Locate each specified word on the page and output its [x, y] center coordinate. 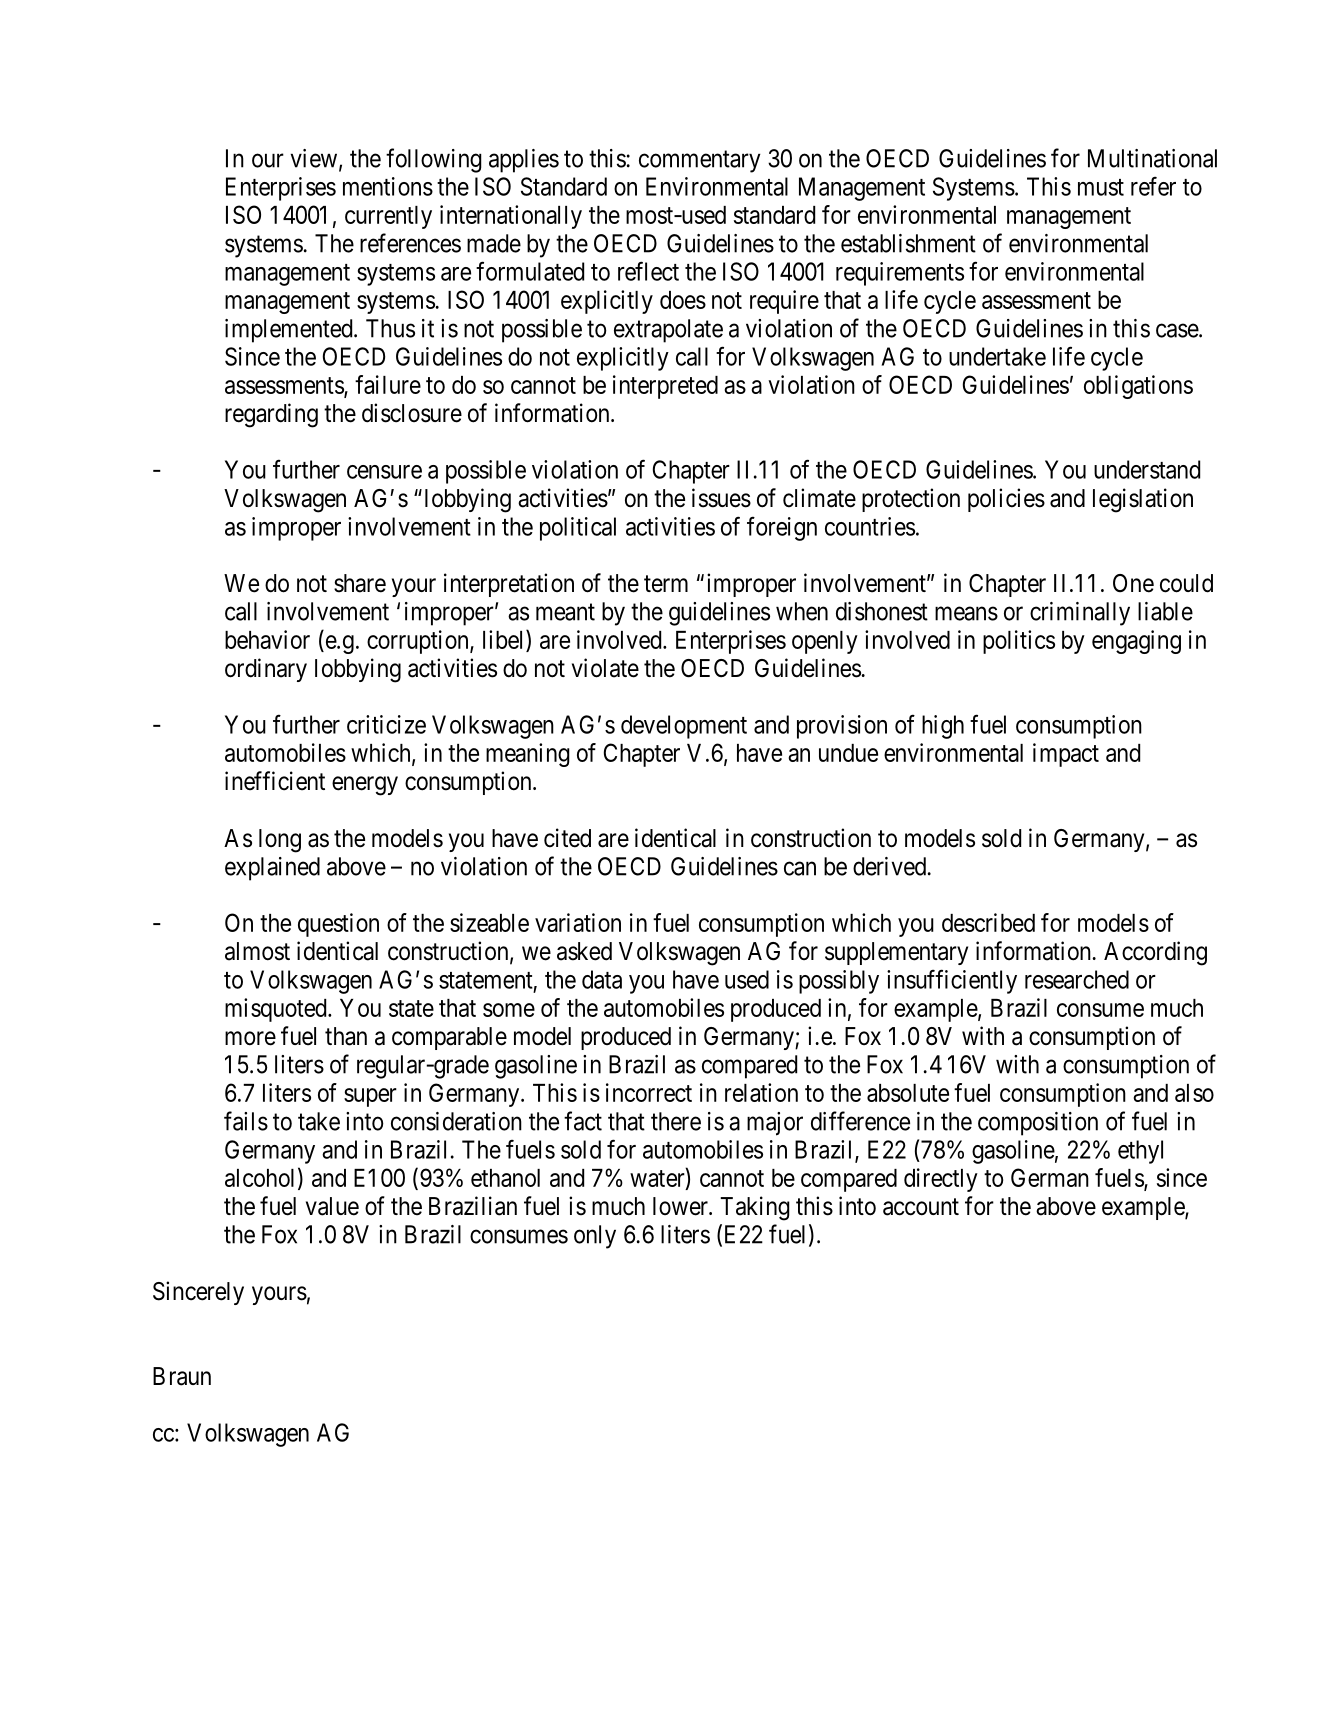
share [360, 583]
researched [1077, 979]
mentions [388, 186]
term [666, 584]
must [1101, 187]
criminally [1080, 614]
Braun [182, 1376]
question [338, 925]
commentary [700, 161]
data [602, 979]
